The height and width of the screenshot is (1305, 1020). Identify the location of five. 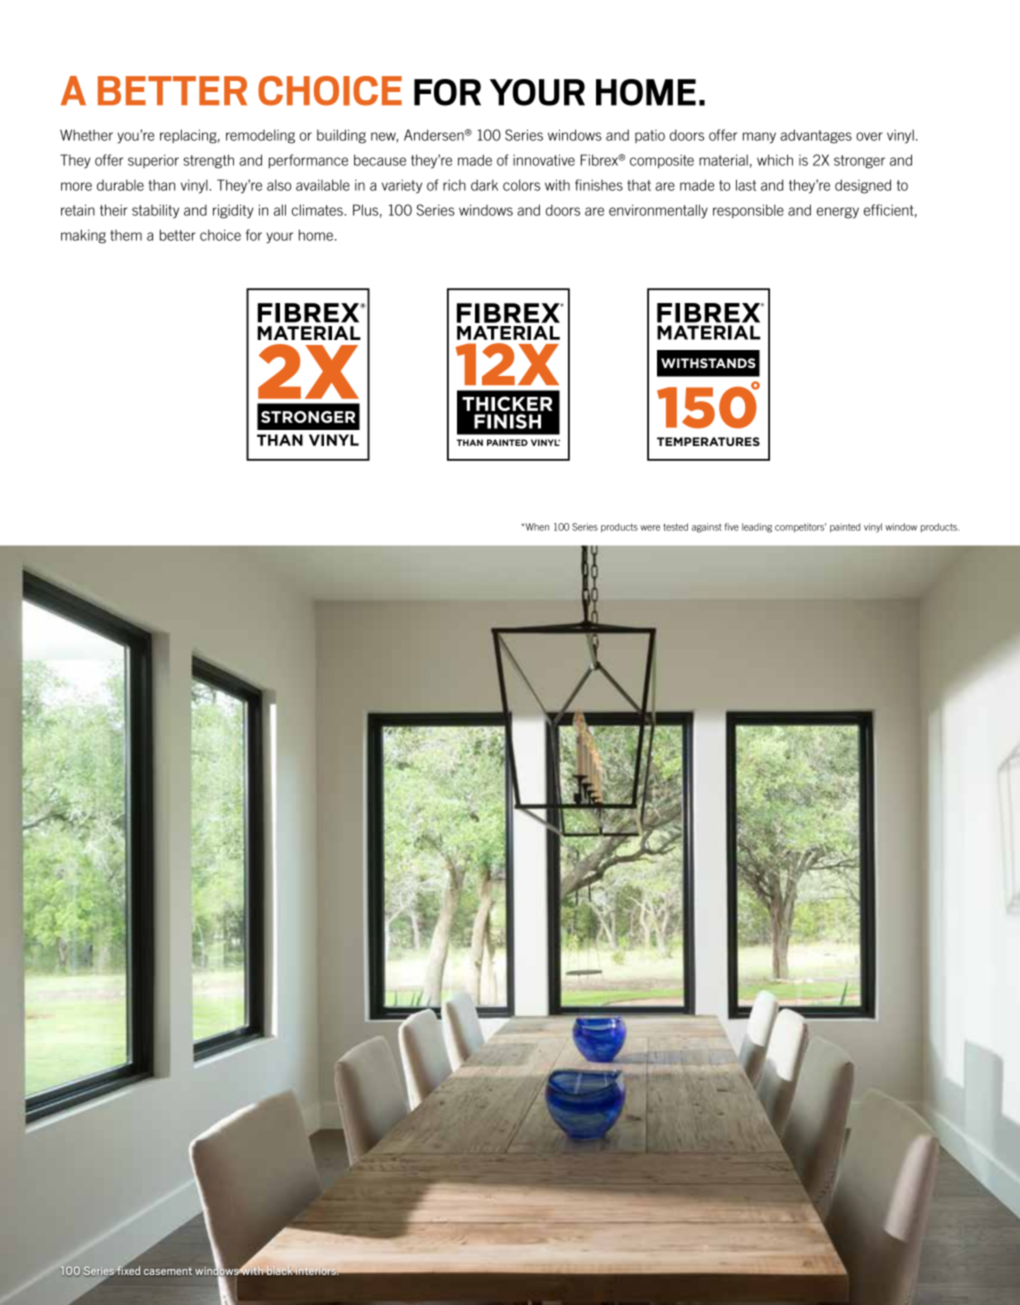
(731, 527).
